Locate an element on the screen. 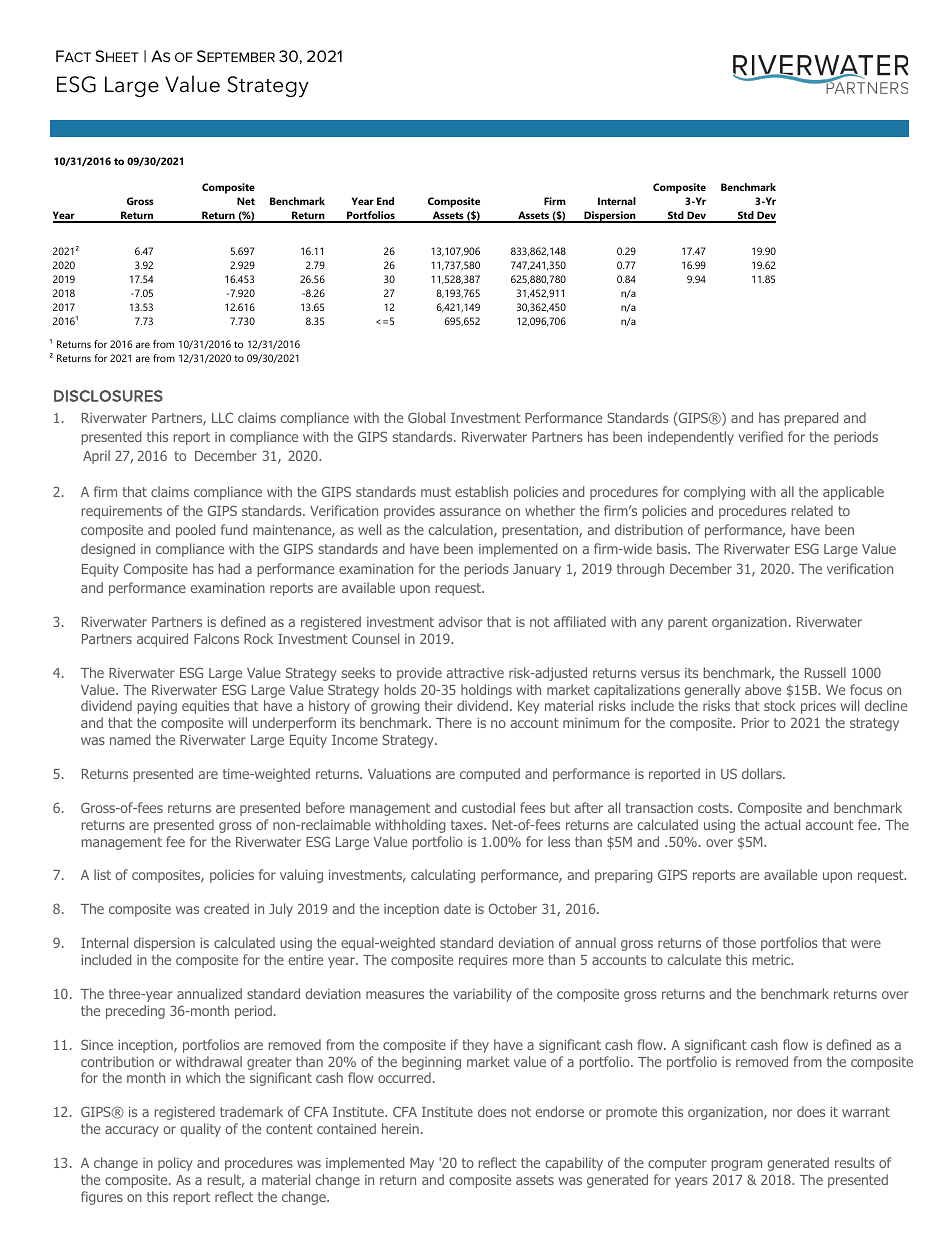 This screenshot has width=952, height=1233. prepared is located at coordinates (811, 419).
